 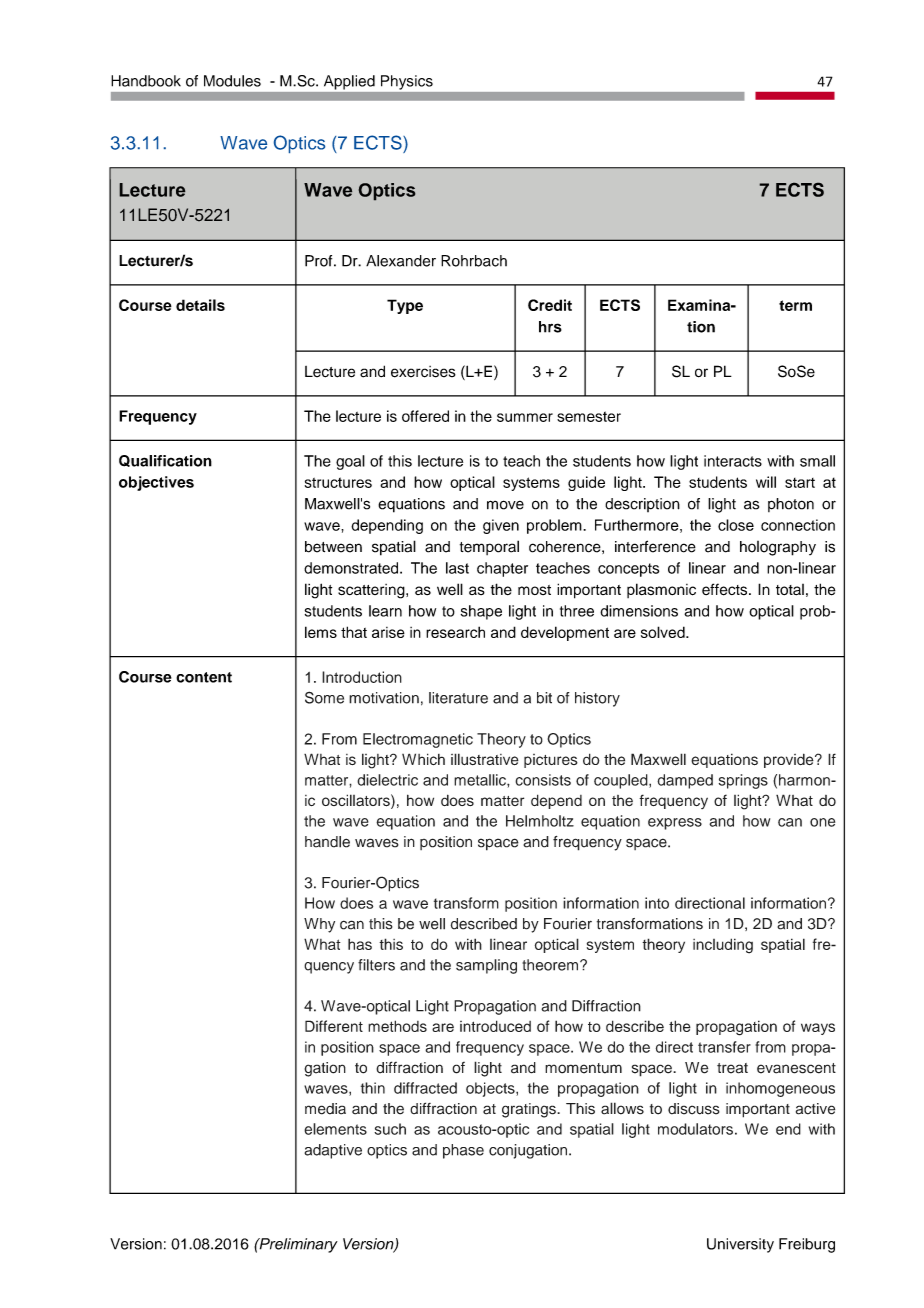 I want to click on Modules, so click(x=232, y=81).
